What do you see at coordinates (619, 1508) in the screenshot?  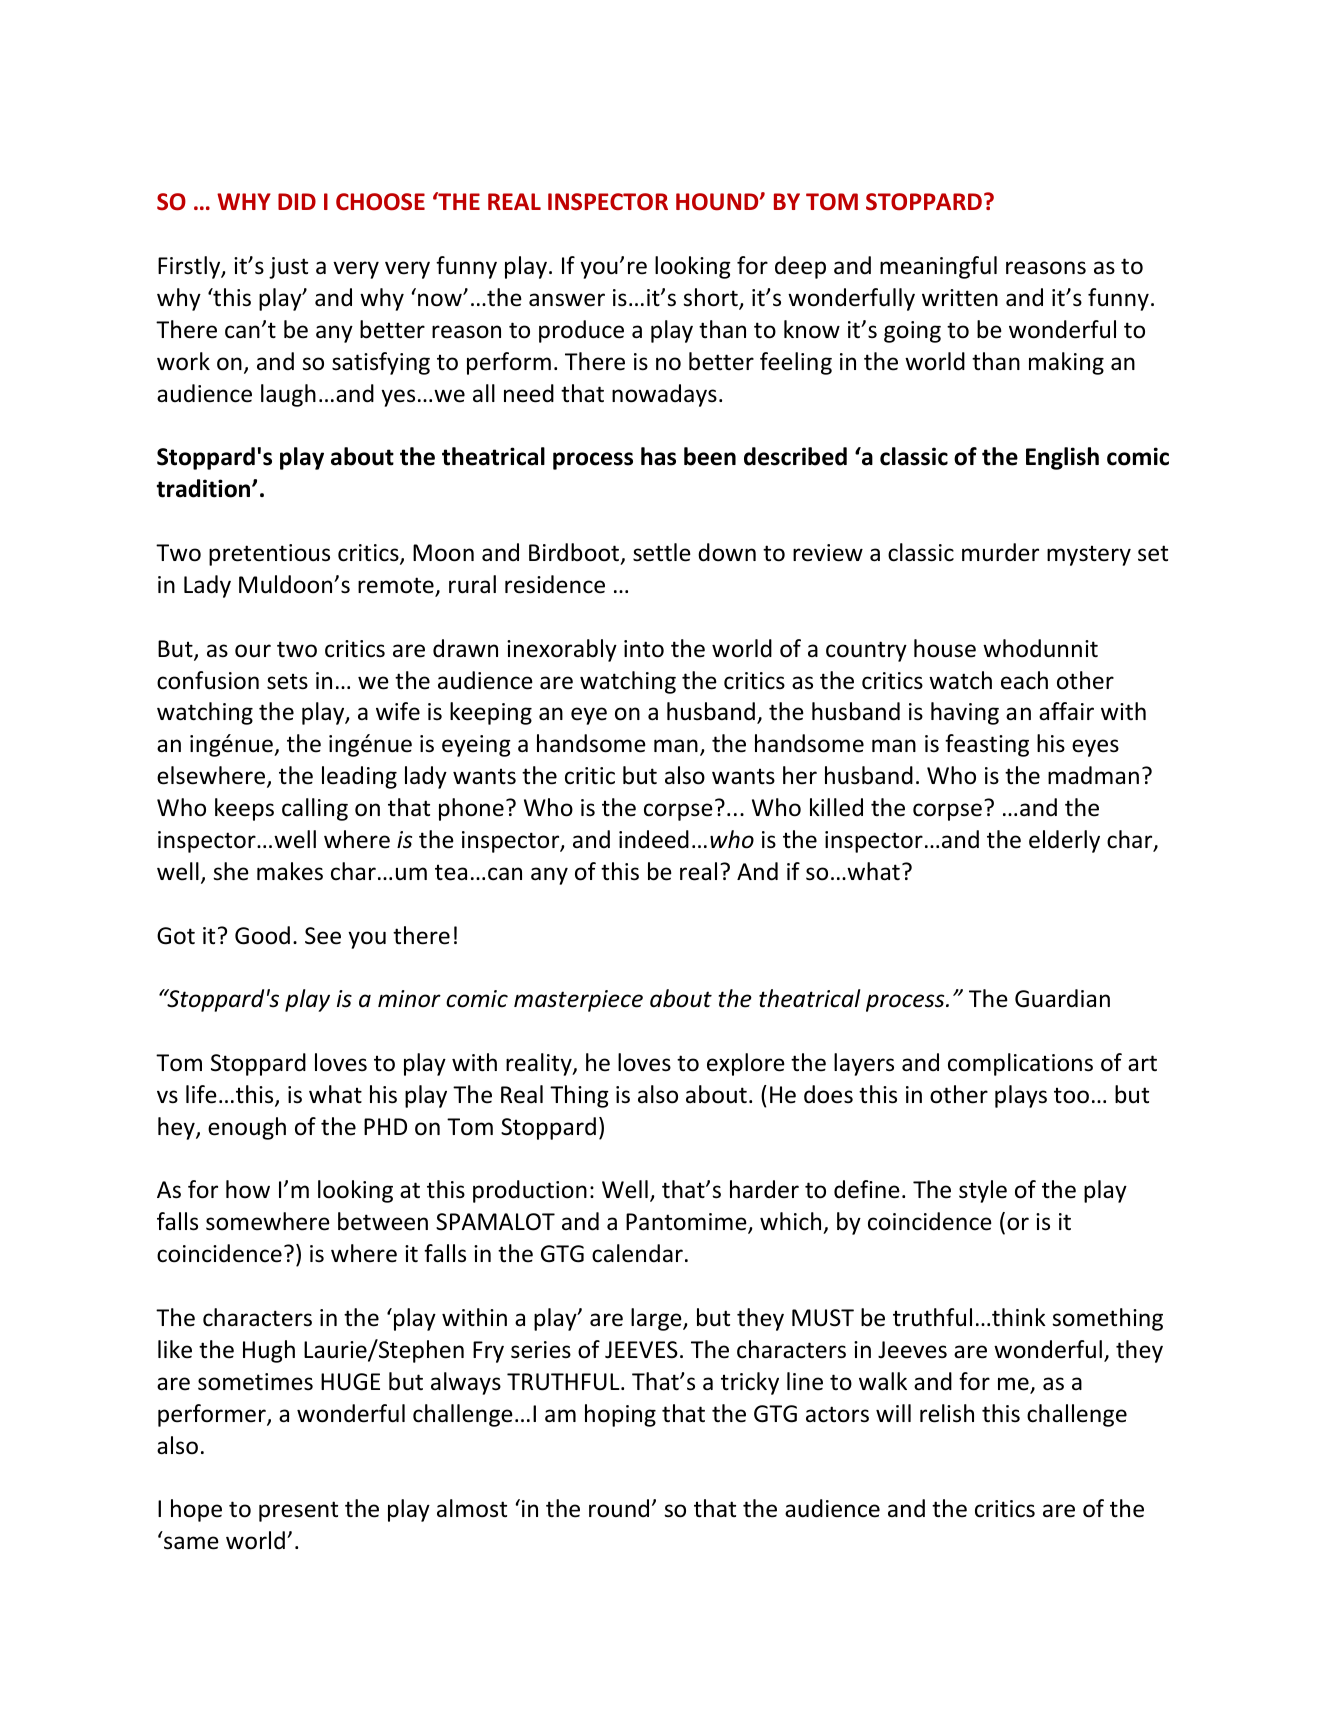 I see `round` at bounding box center [619, 1508].
